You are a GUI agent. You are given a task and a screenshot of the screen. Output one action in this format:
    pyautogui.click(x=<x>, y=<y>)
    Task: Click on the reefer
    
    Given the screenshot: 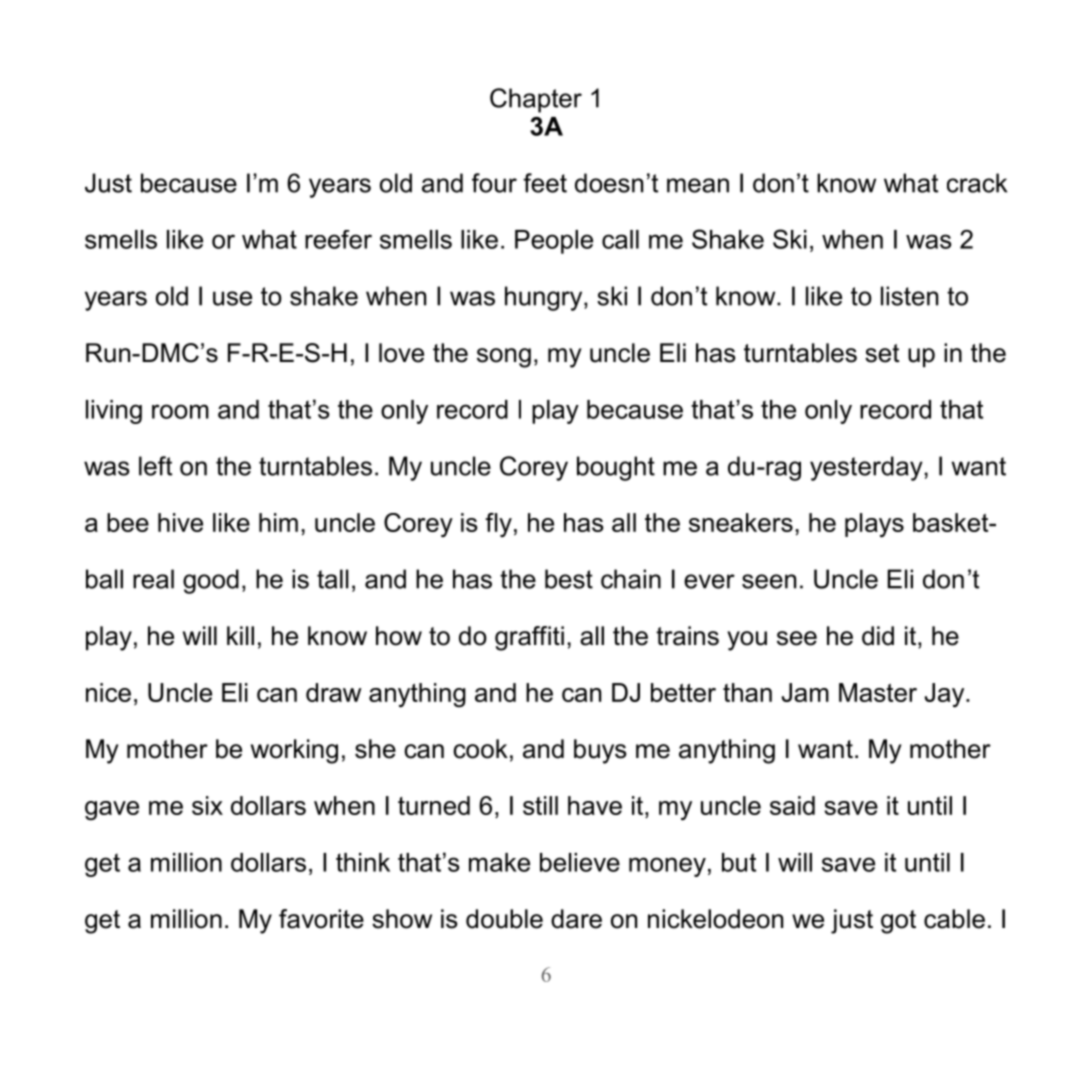 What is the action you would take?
    pyautogui.click(x=338, y=239)
